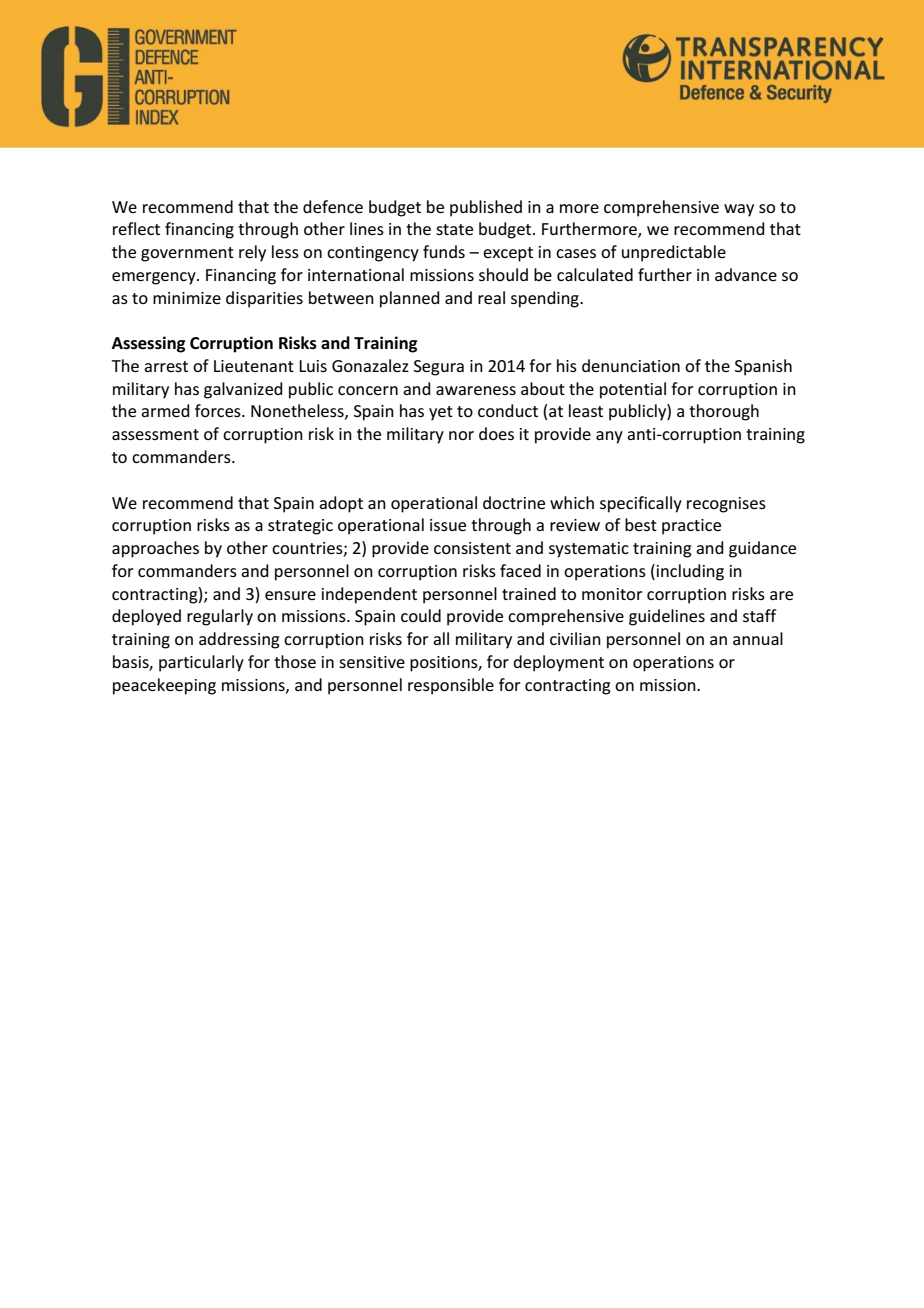  I want to click on Assessing, so click(148, 344).
